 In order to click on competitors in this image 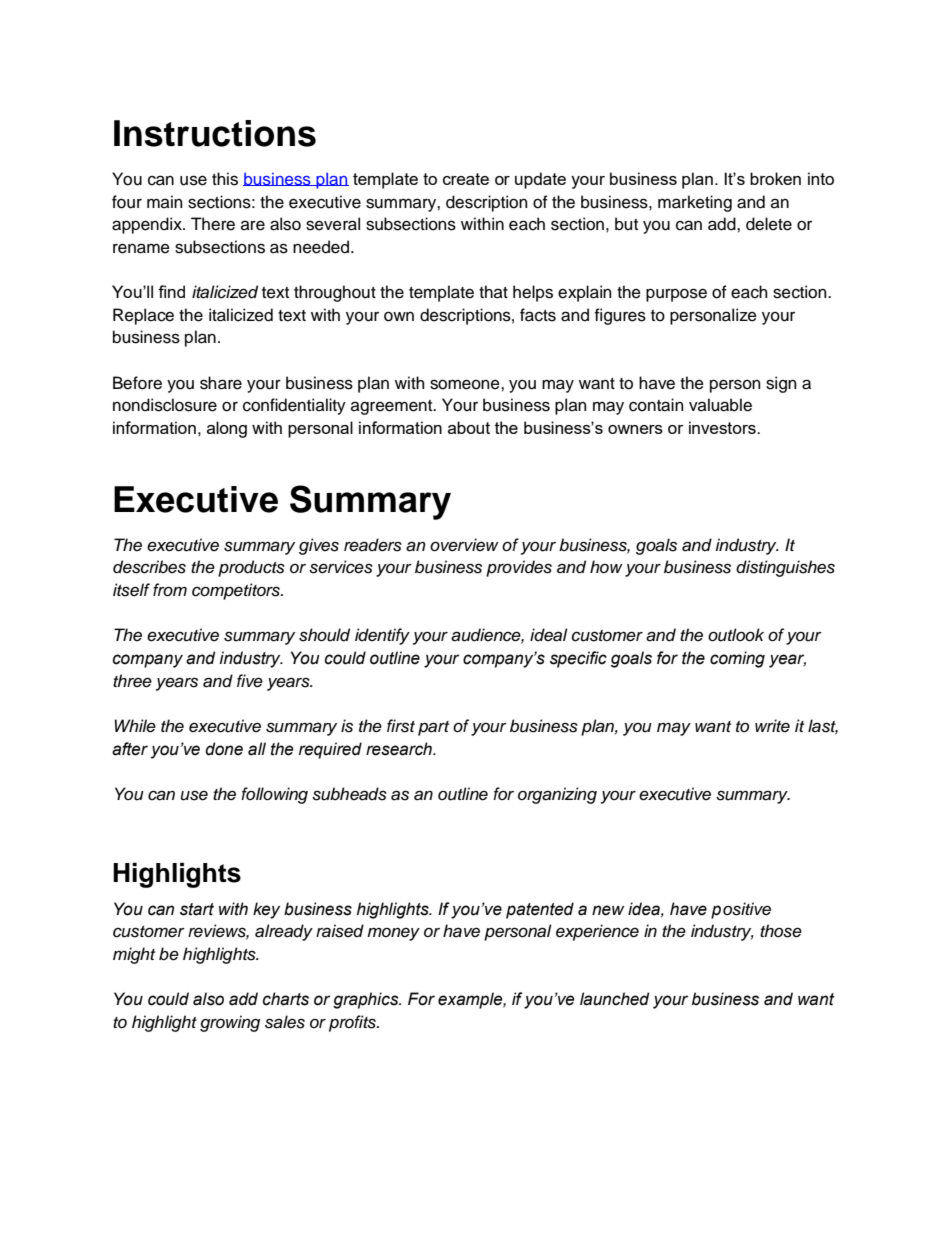, I will do `click(237, 591)`.
